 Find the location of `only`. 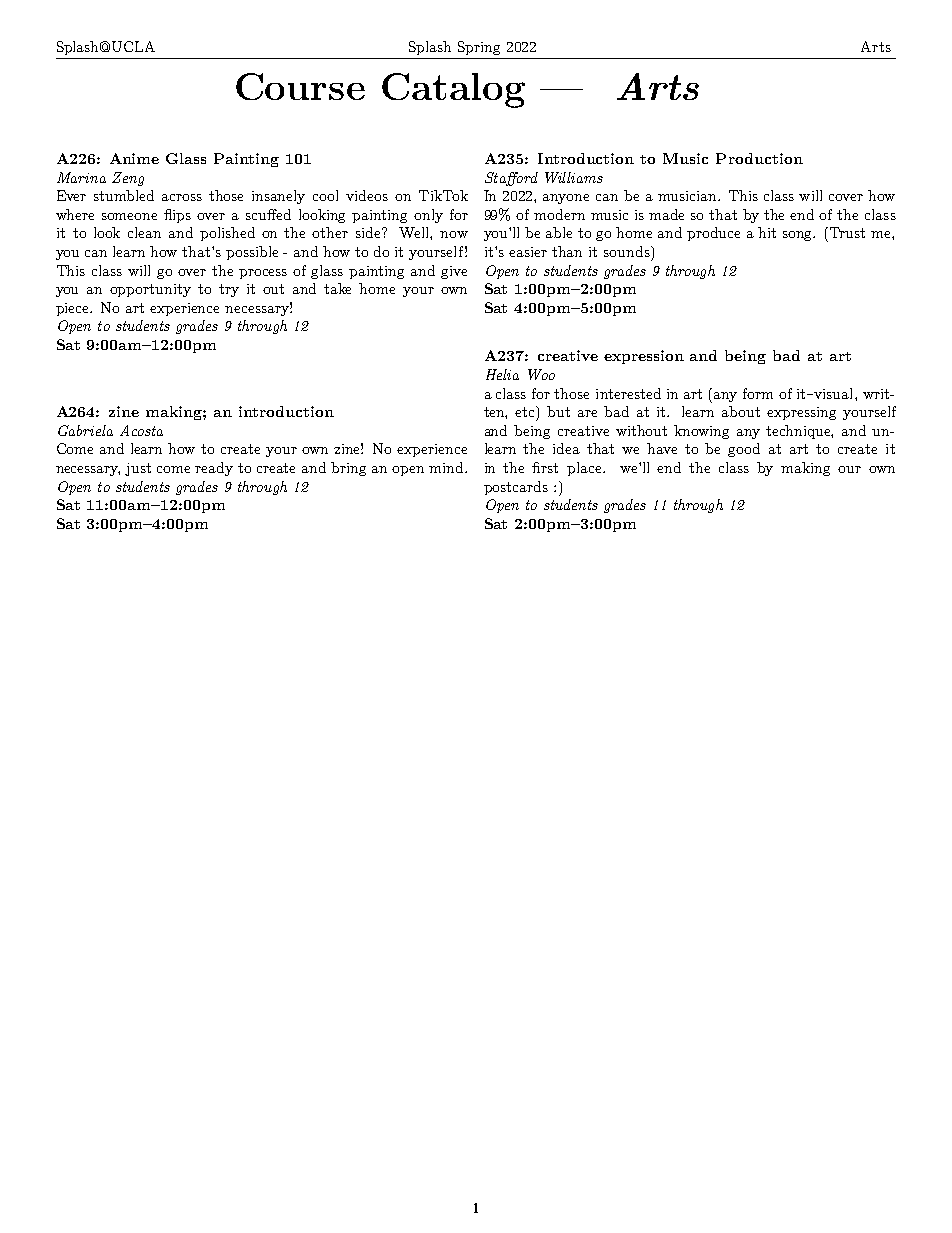

only is located at coordinates (428, 216).
